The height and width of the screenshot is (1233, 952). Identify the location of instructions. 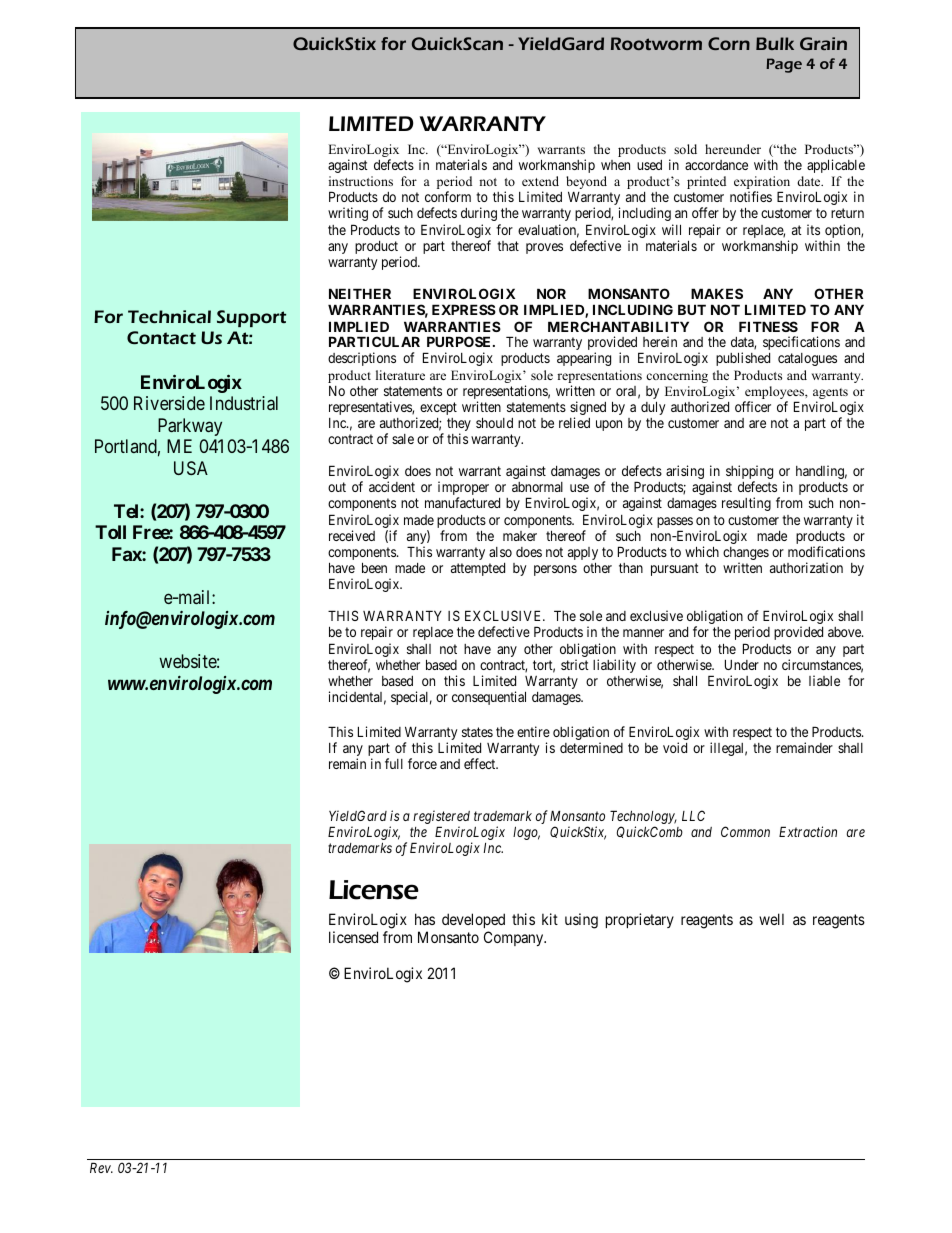
(361, 181).
